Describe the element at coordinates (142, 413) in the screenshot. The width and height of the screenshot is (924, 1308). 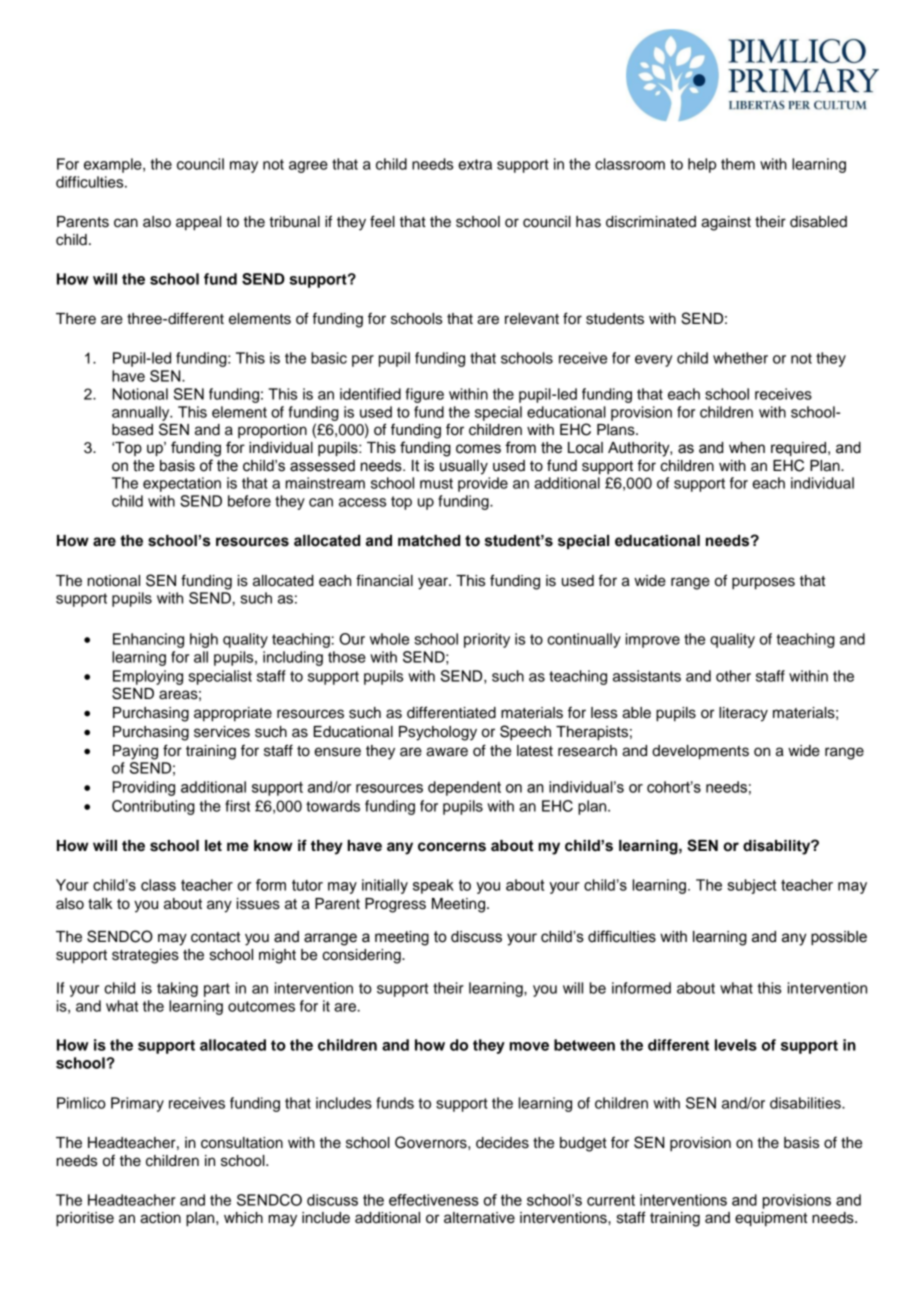
I see `annually` at that location.
